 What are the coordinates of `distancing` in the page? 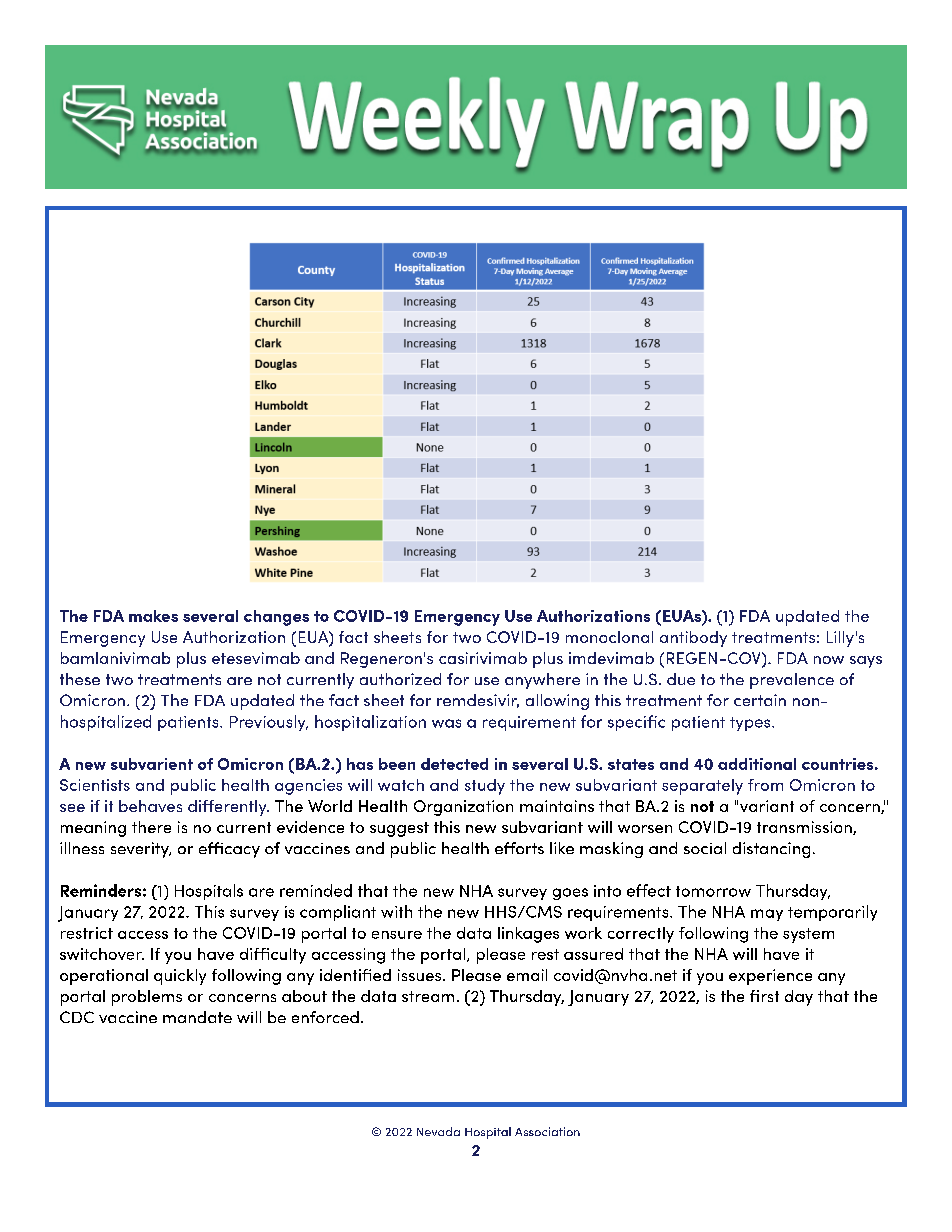 It's located at (771, 850).
